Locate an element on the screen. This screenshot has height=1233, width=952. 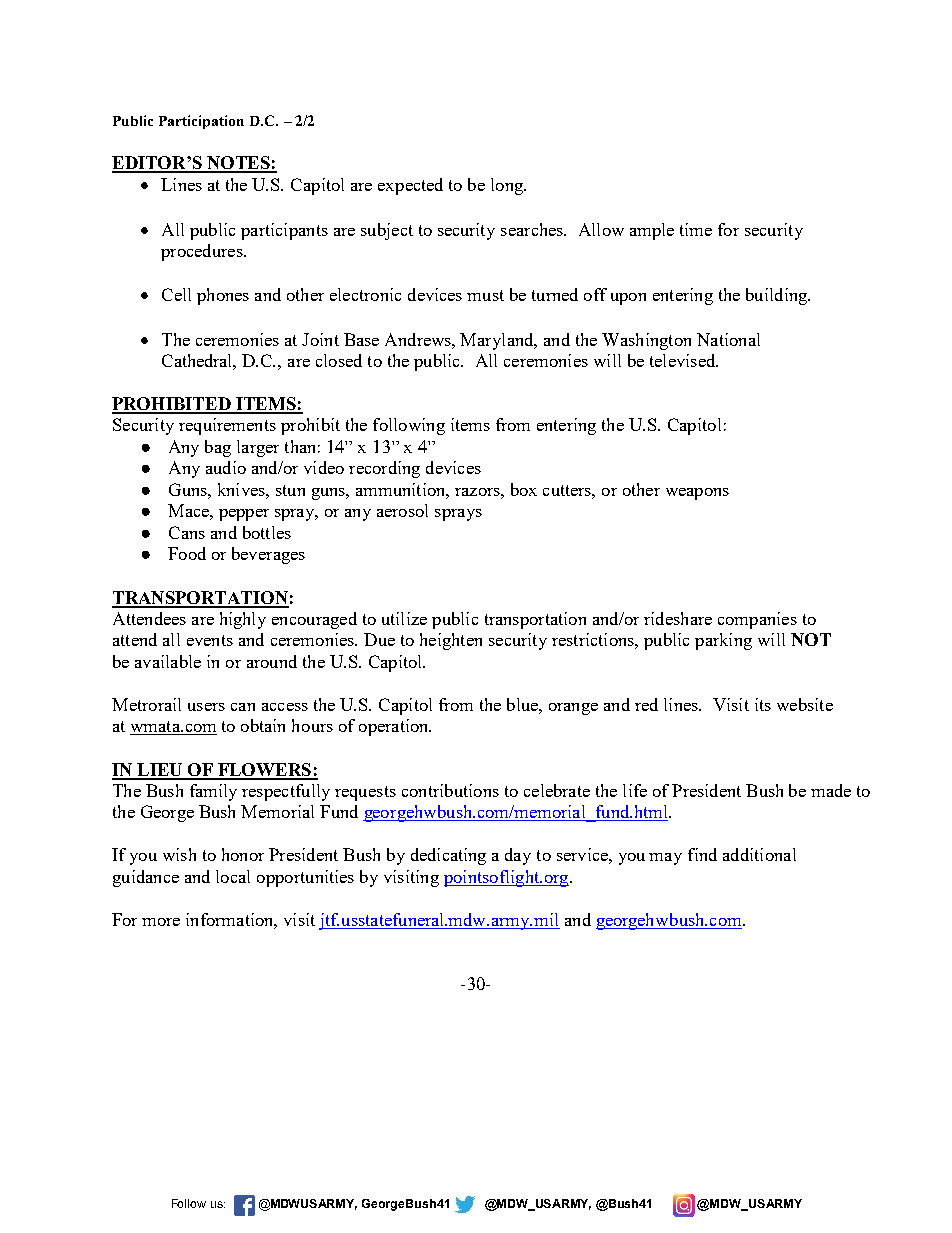
local is located at coordinates (233, 876).
